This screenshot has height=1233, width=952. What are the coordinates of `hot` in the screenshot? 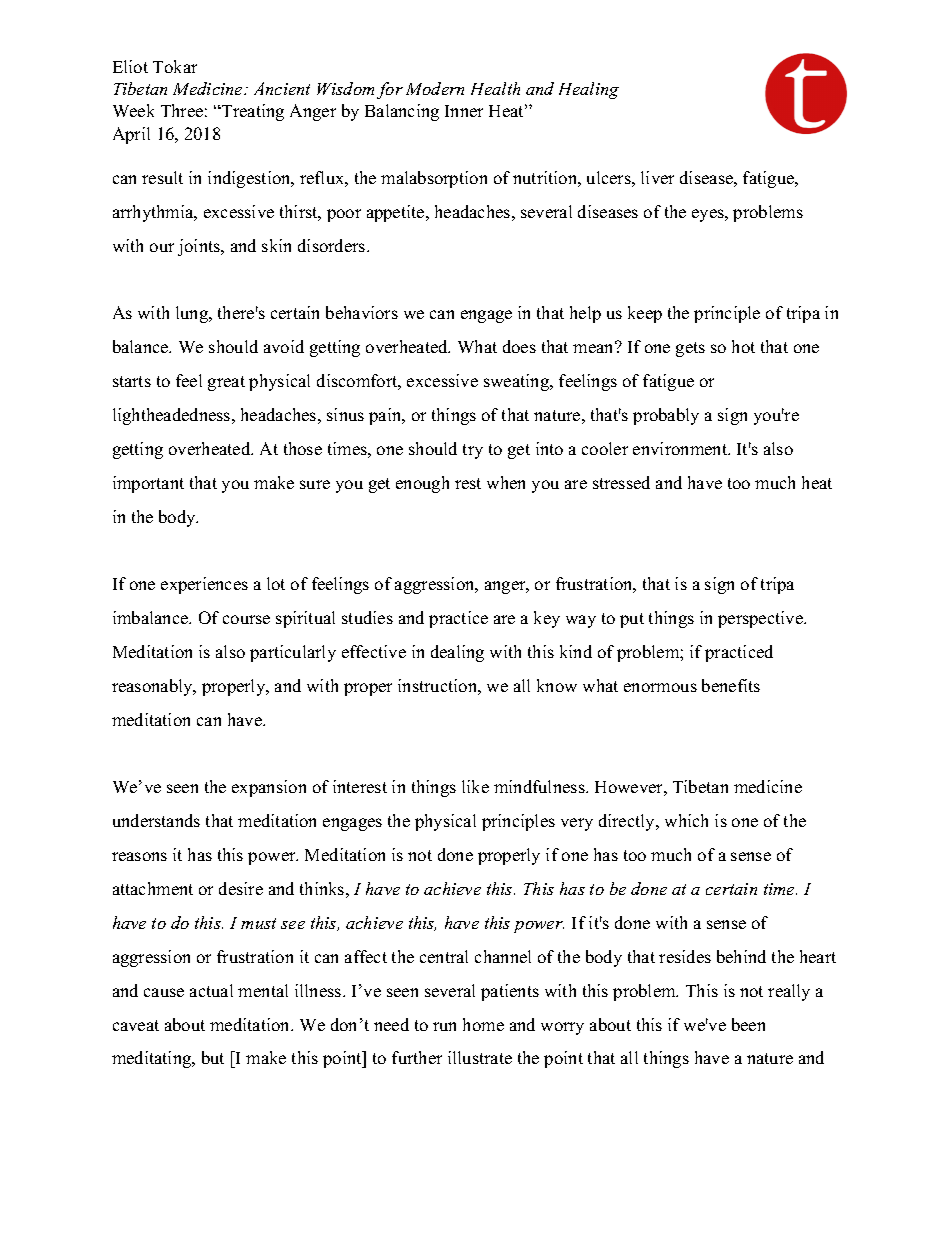 It's located at (743, 346).
